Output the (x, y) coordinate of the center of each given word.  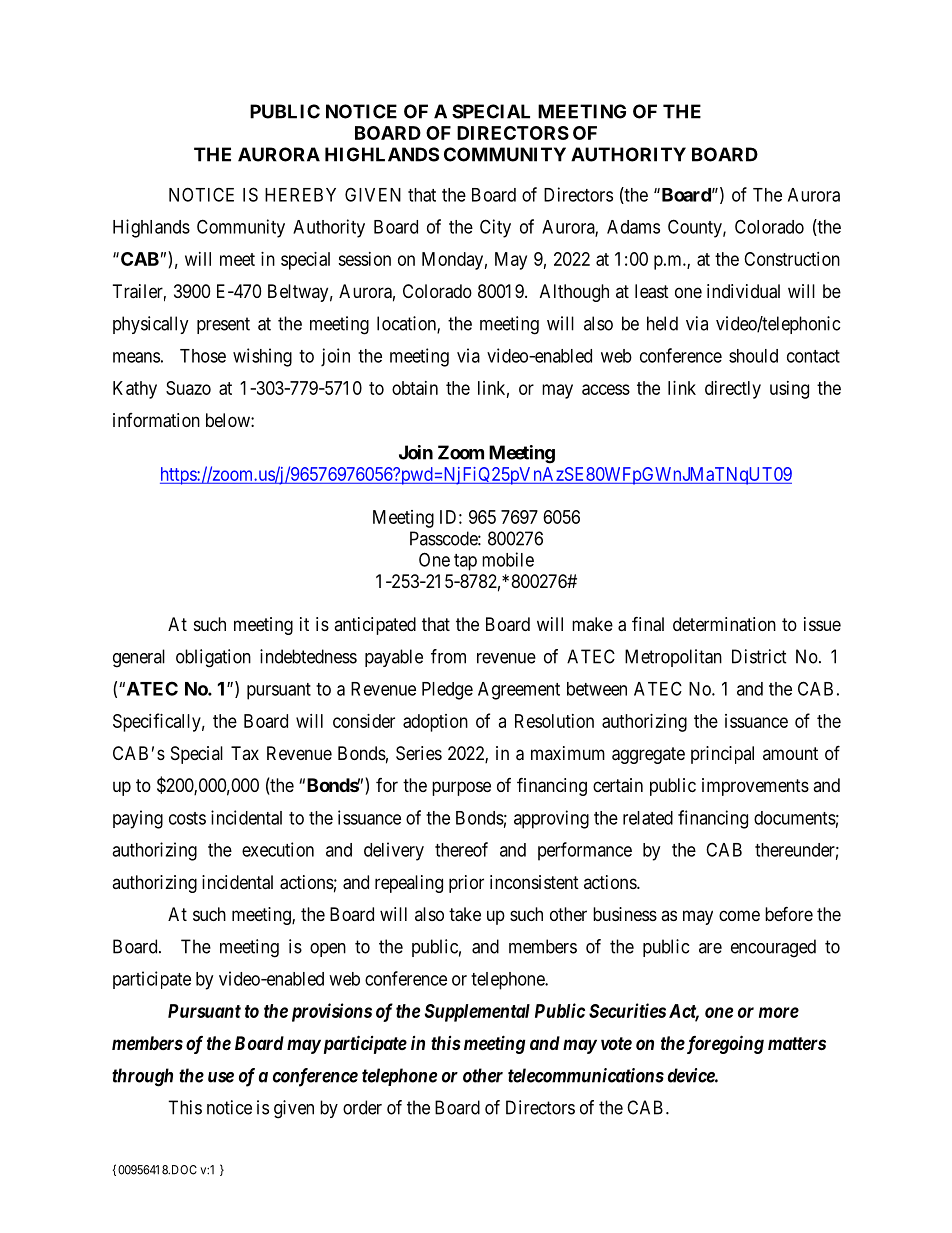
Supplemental (477, 1013)
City (495, 228)
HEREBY (300, 195)
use (221, 1077)
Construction (792, 259)
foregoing (724, 1044)
